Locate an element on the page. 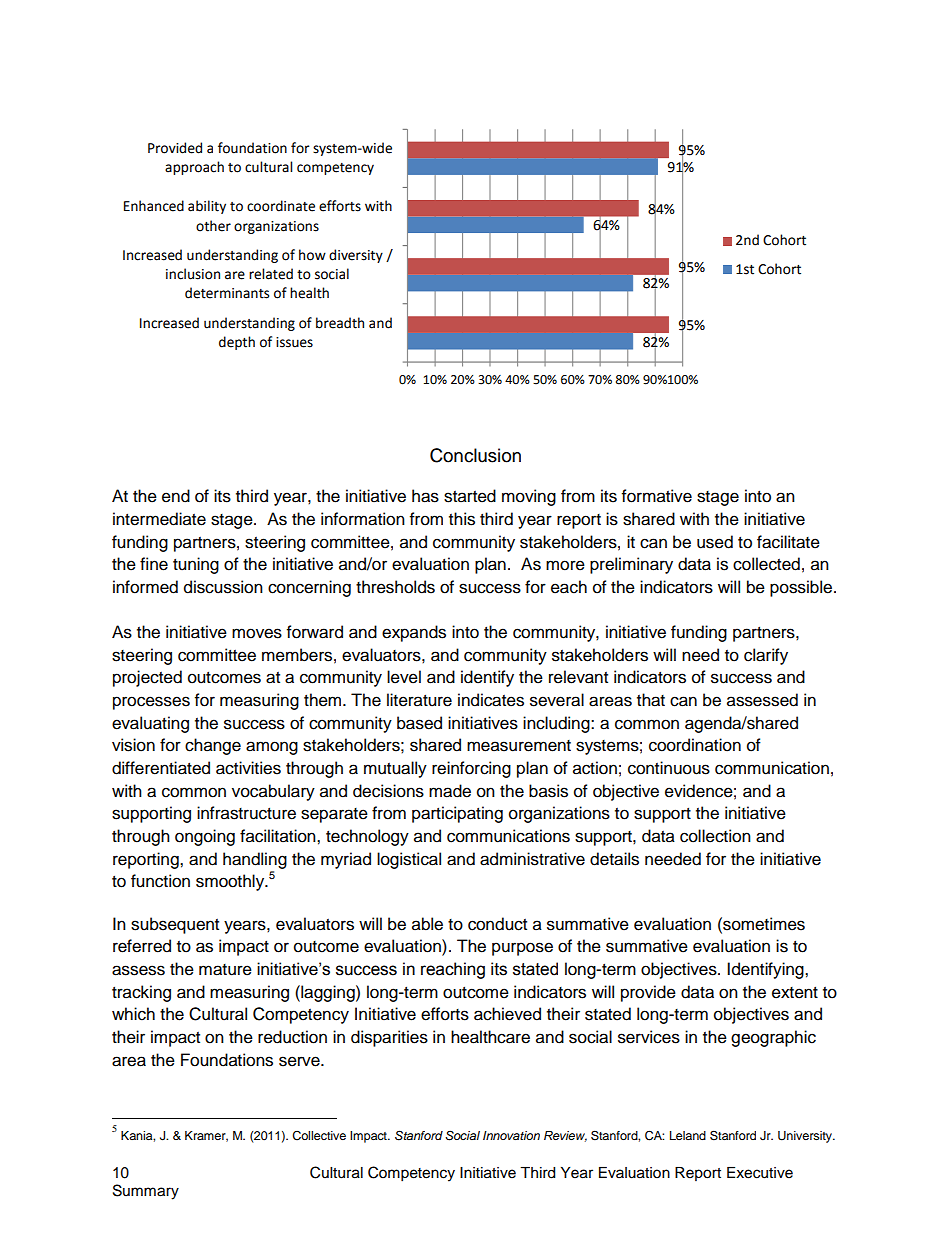 Image resolution: width=952 pixels, height=1233 pixels. ongoing is located at coordinates (205, 837).
